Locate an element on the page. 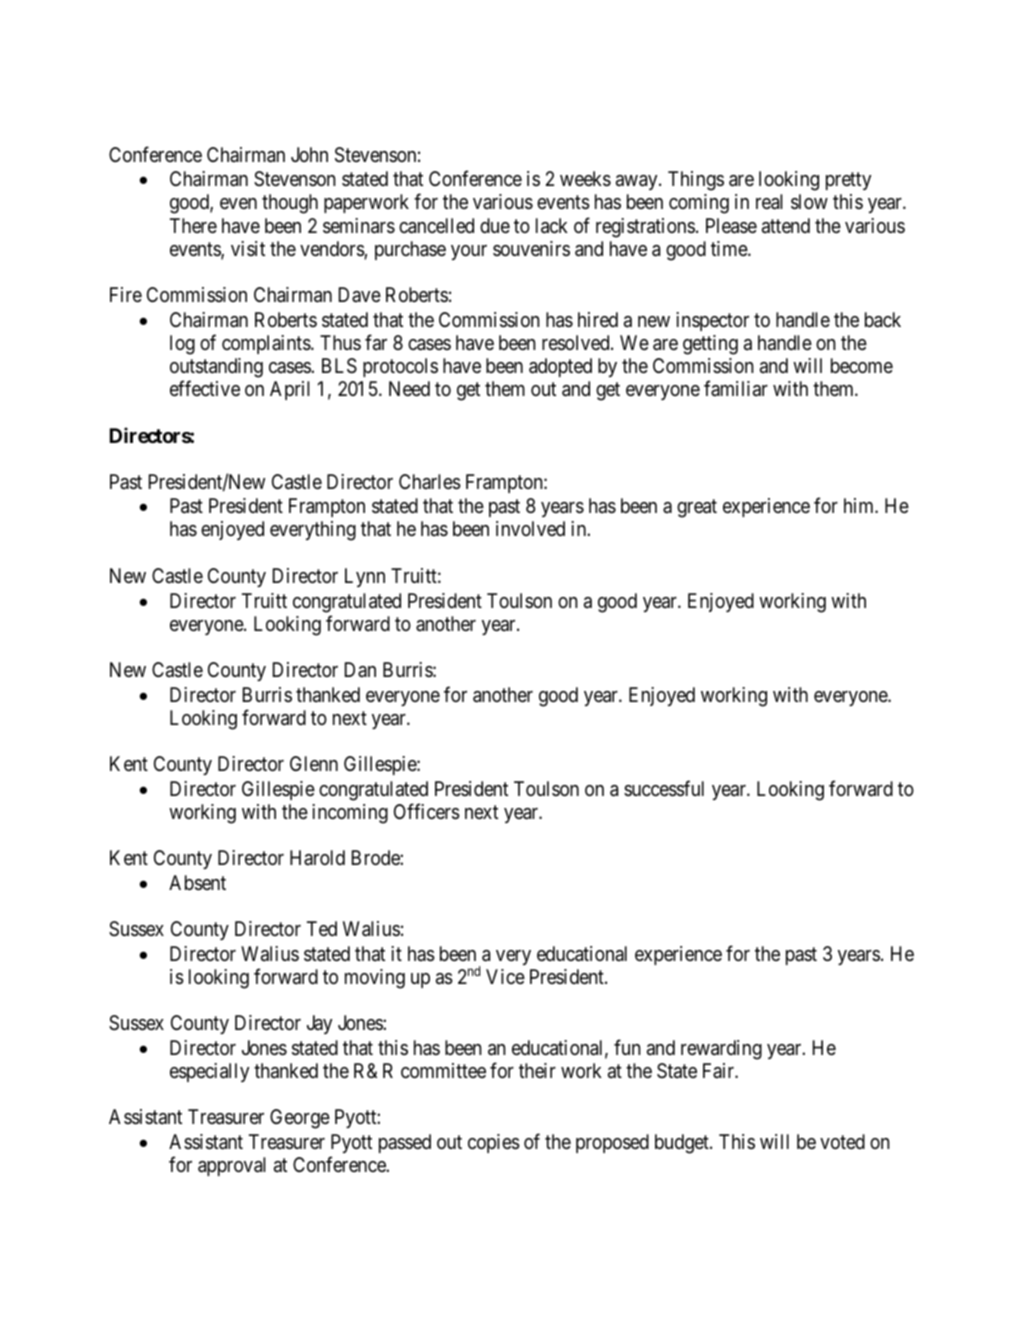 This page has width=1027, height=1329. great is located at coordinates (697, 509).
